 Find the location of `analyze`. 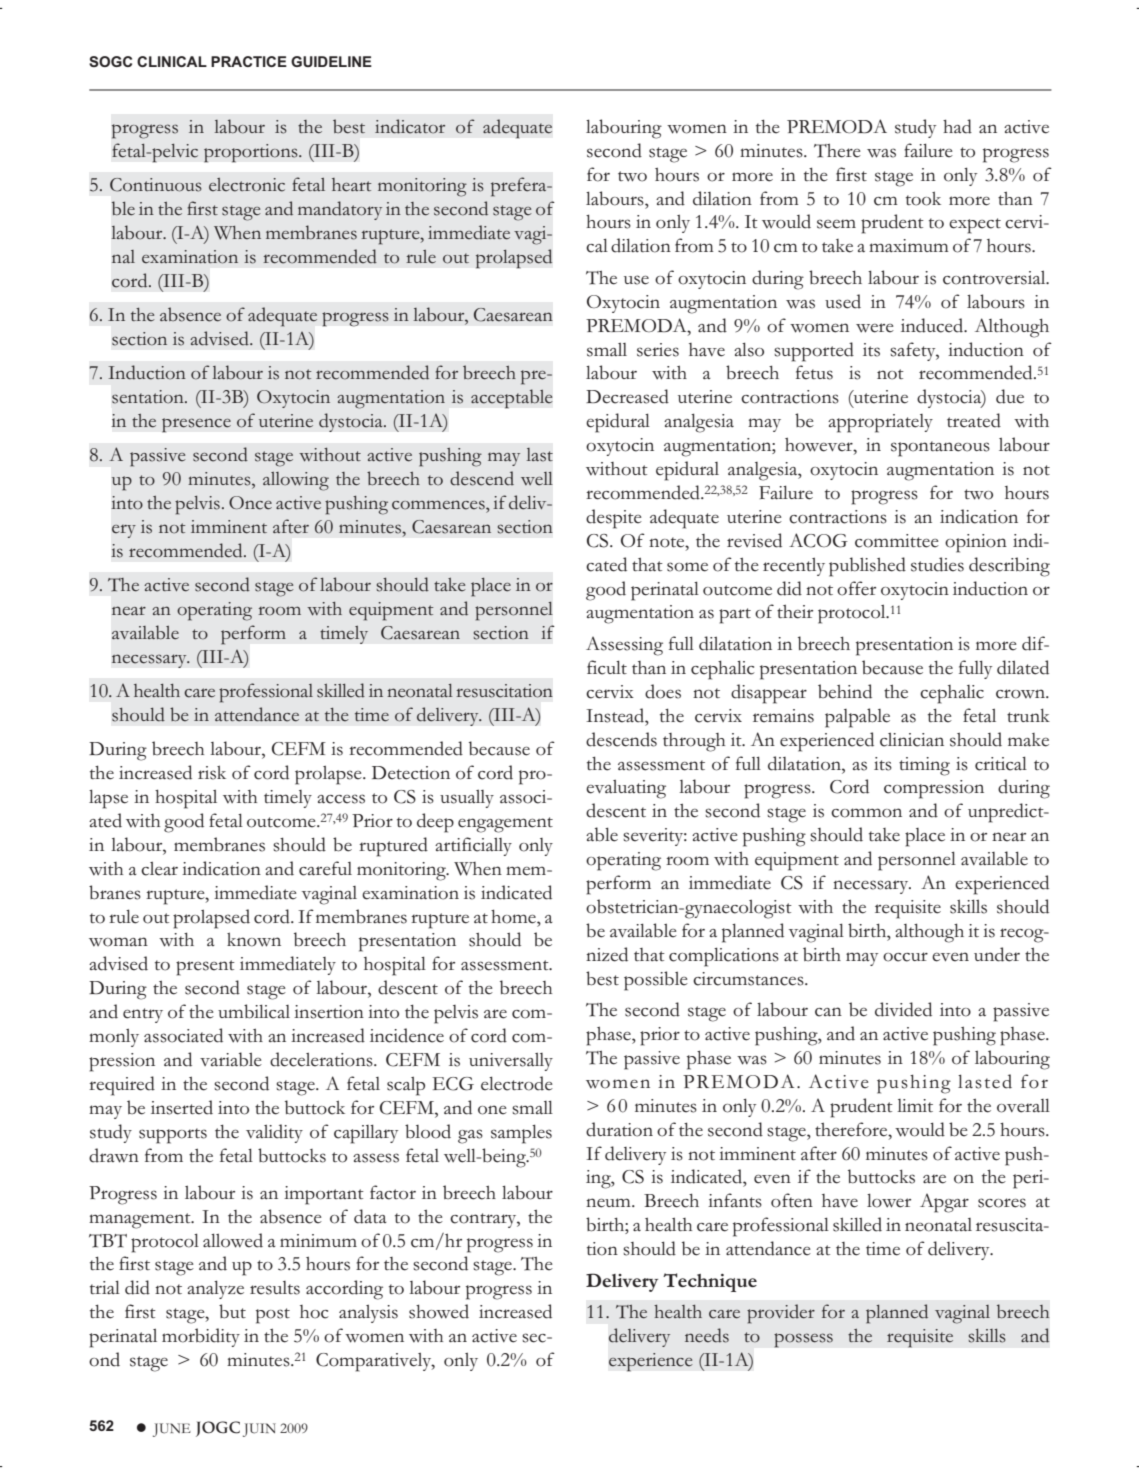

analyze is located at coordinates (215, 1289).
